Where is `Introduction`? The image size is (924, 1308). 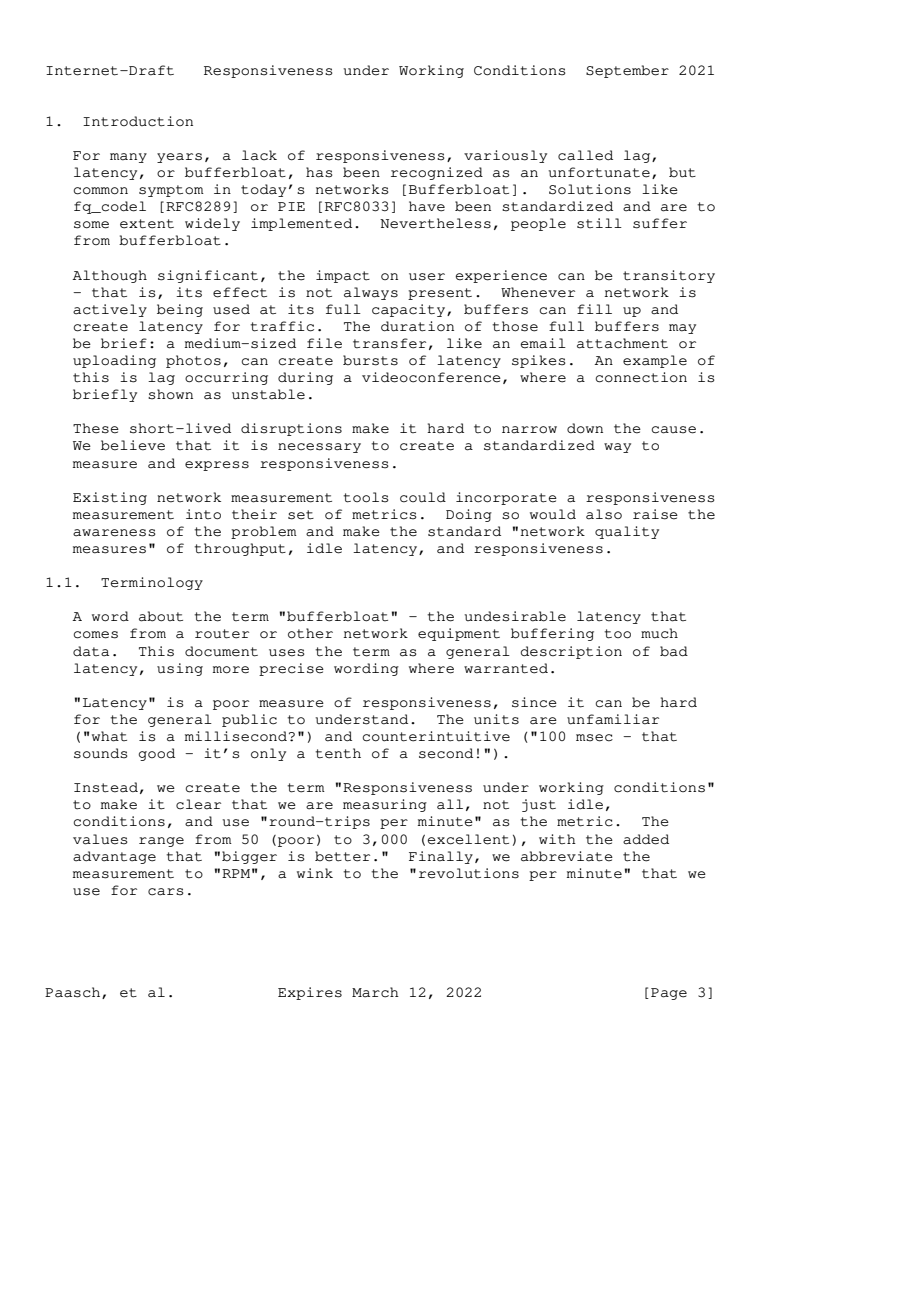
Introduction is located at coordinates (138, 121).
